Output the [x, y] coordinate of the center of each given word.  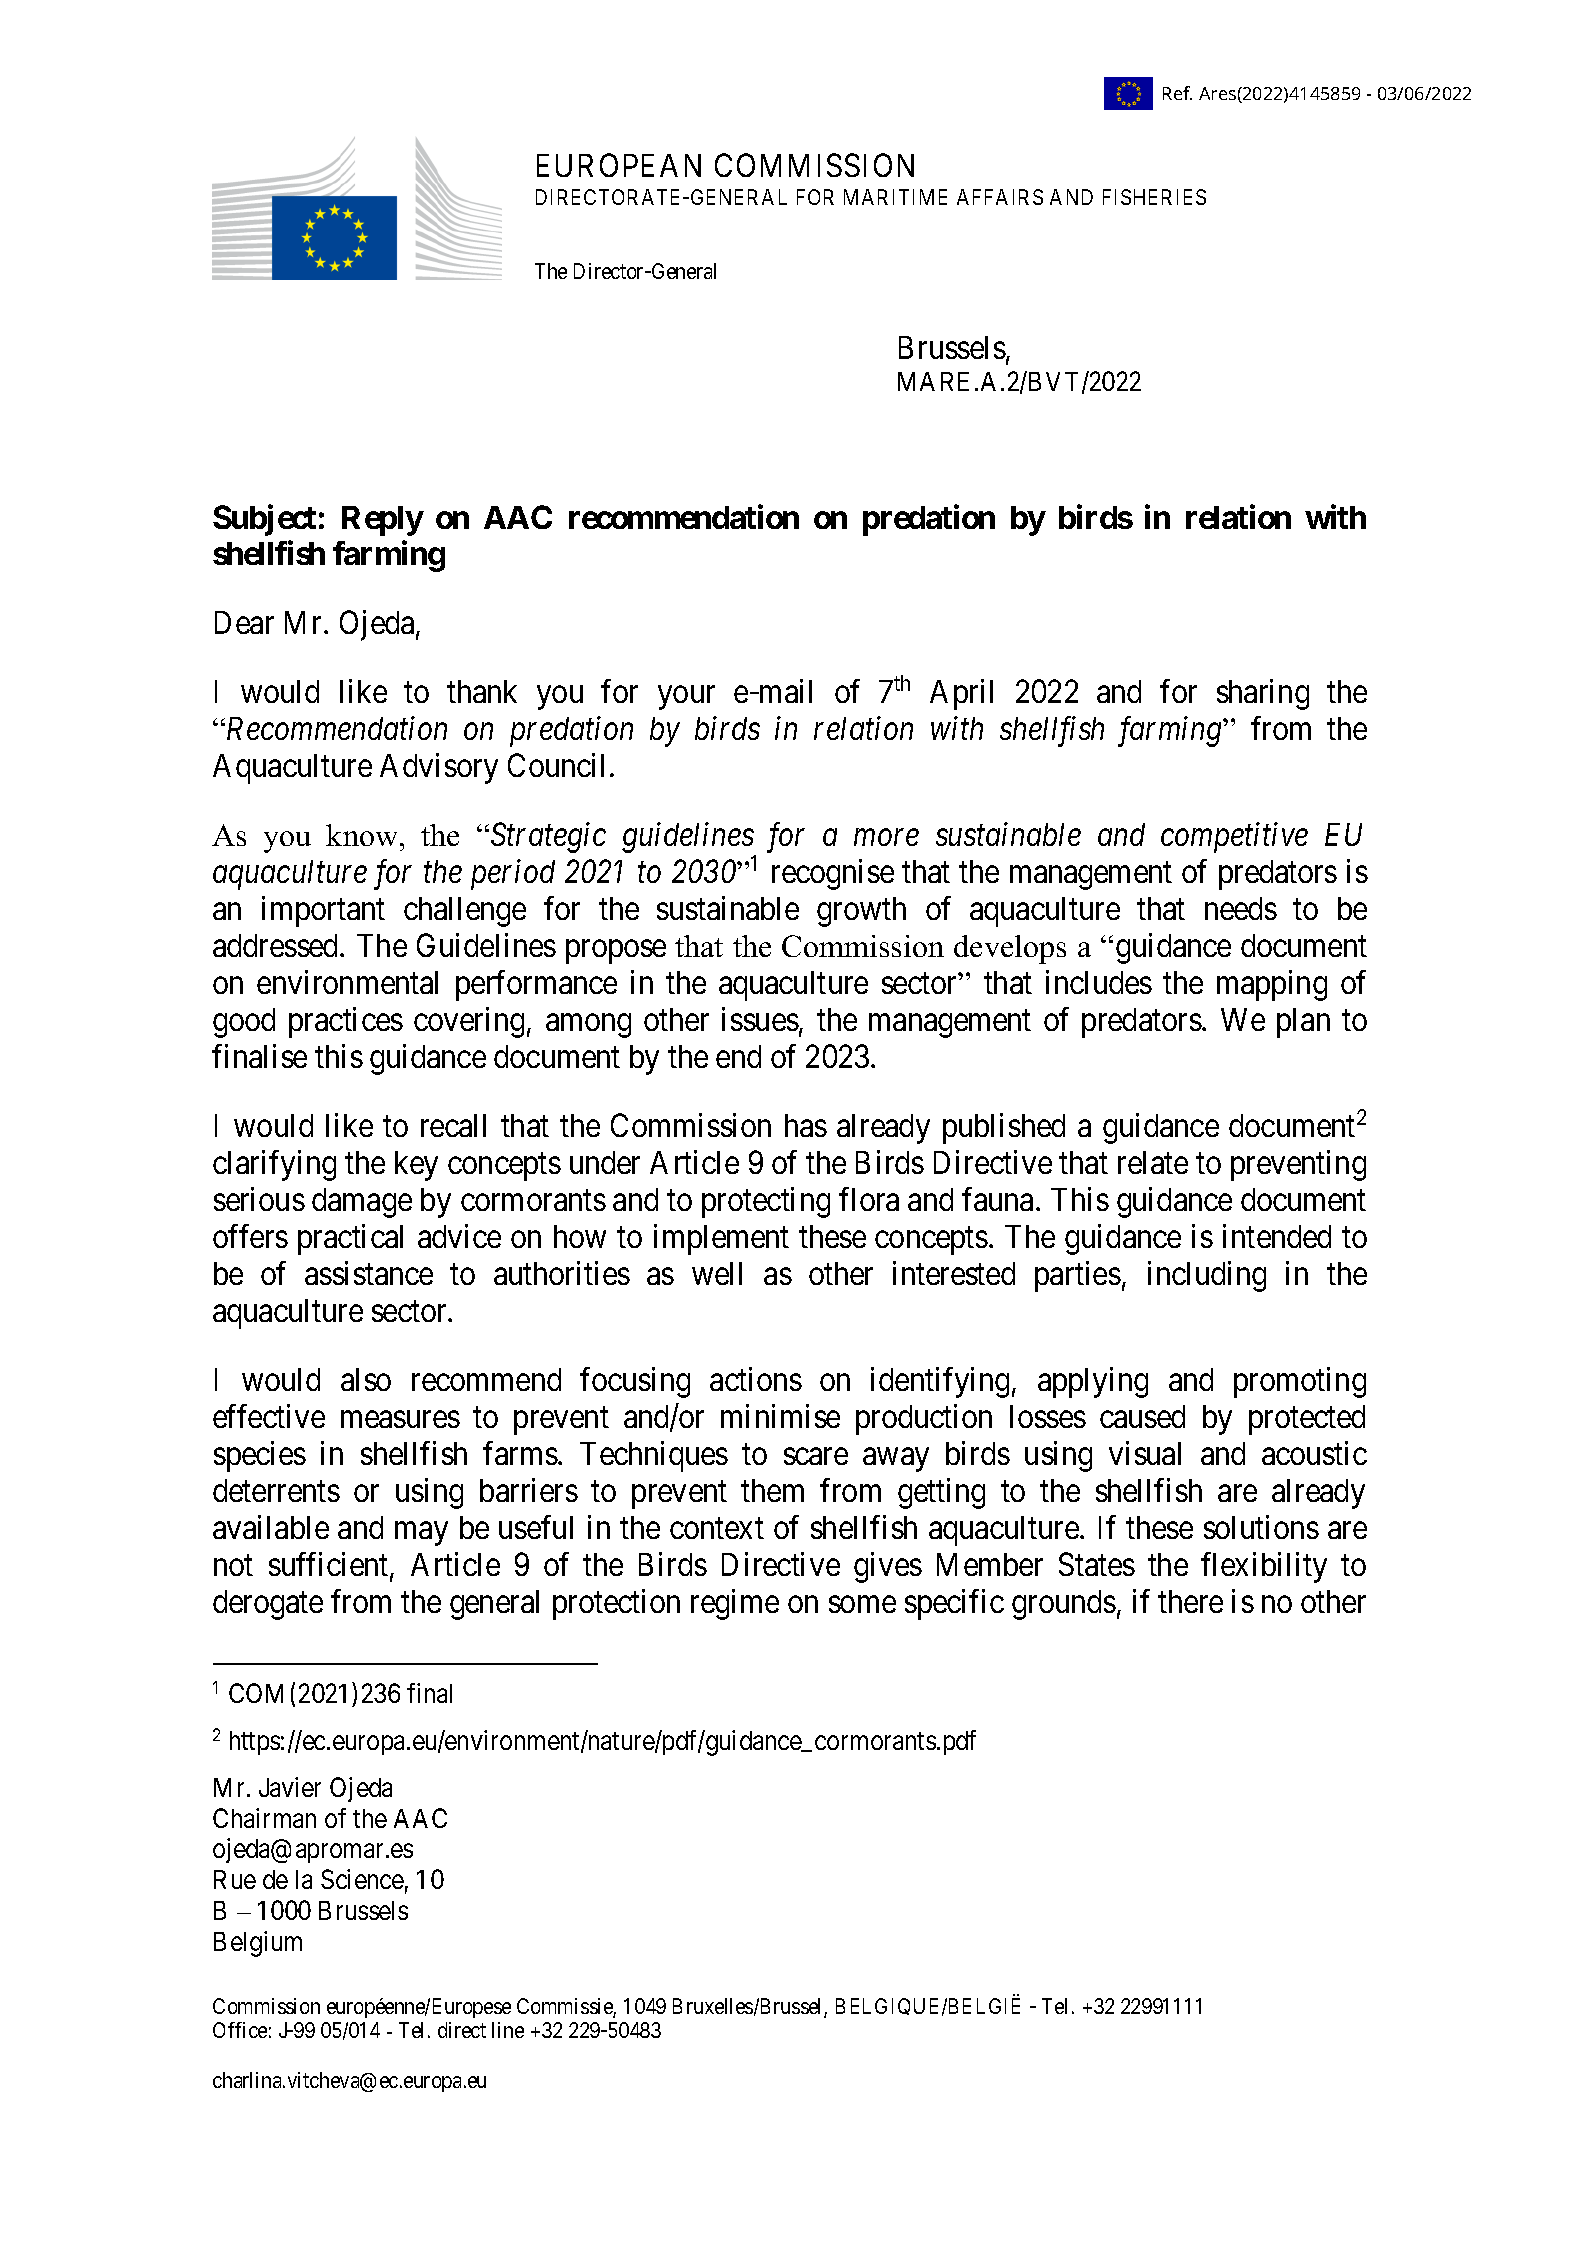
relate [1153, 1162]
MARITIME [895, 197]
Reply [382, 521]
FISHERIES [1154, 197]
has [806, 1125]
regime [735, 1604]
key [416, 1166]
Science [362, 1879]
